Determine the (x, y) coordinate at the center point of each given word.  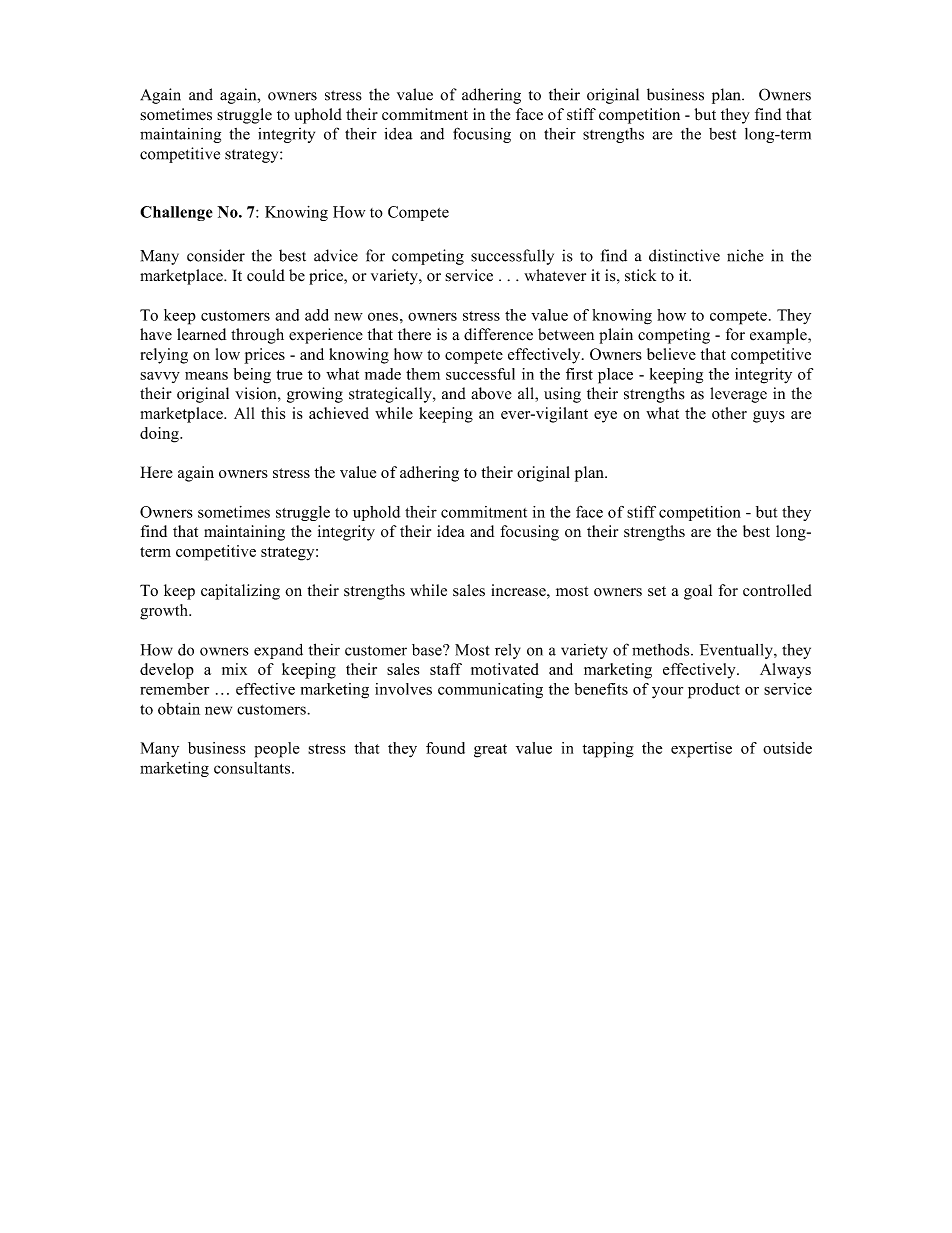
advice (336, 255)
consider (216, 255)
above (491, 393)
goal (698, 592)
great (490, 751)
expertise (701, 750)
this (273, 413)
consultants (253, 768)
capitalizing (240, 592)
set (657, 591)
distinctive (684, 255)
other (729, 413)
